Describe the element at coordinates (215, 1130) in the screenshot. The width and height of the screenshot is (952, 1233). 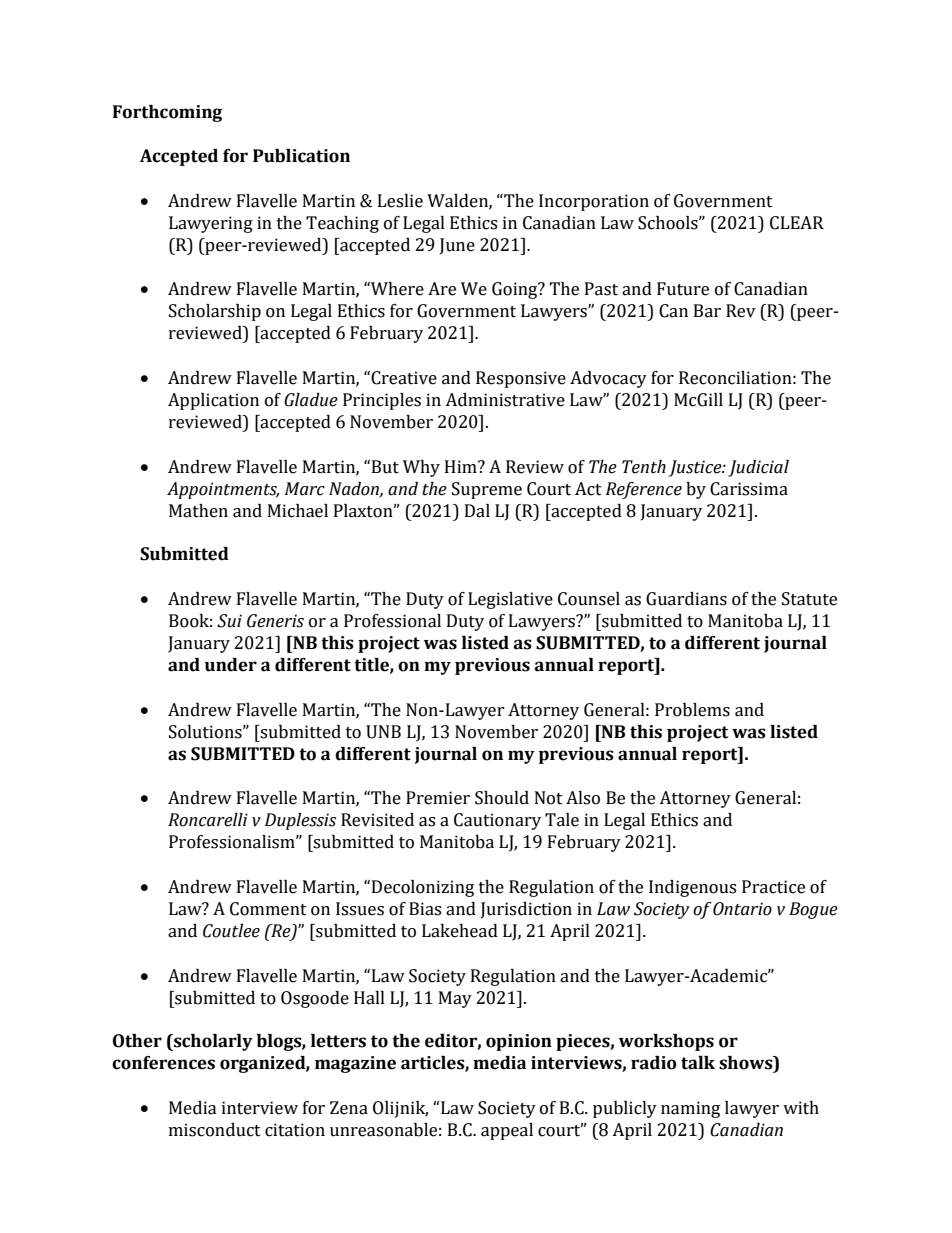
I see `misconduct` at that location.
